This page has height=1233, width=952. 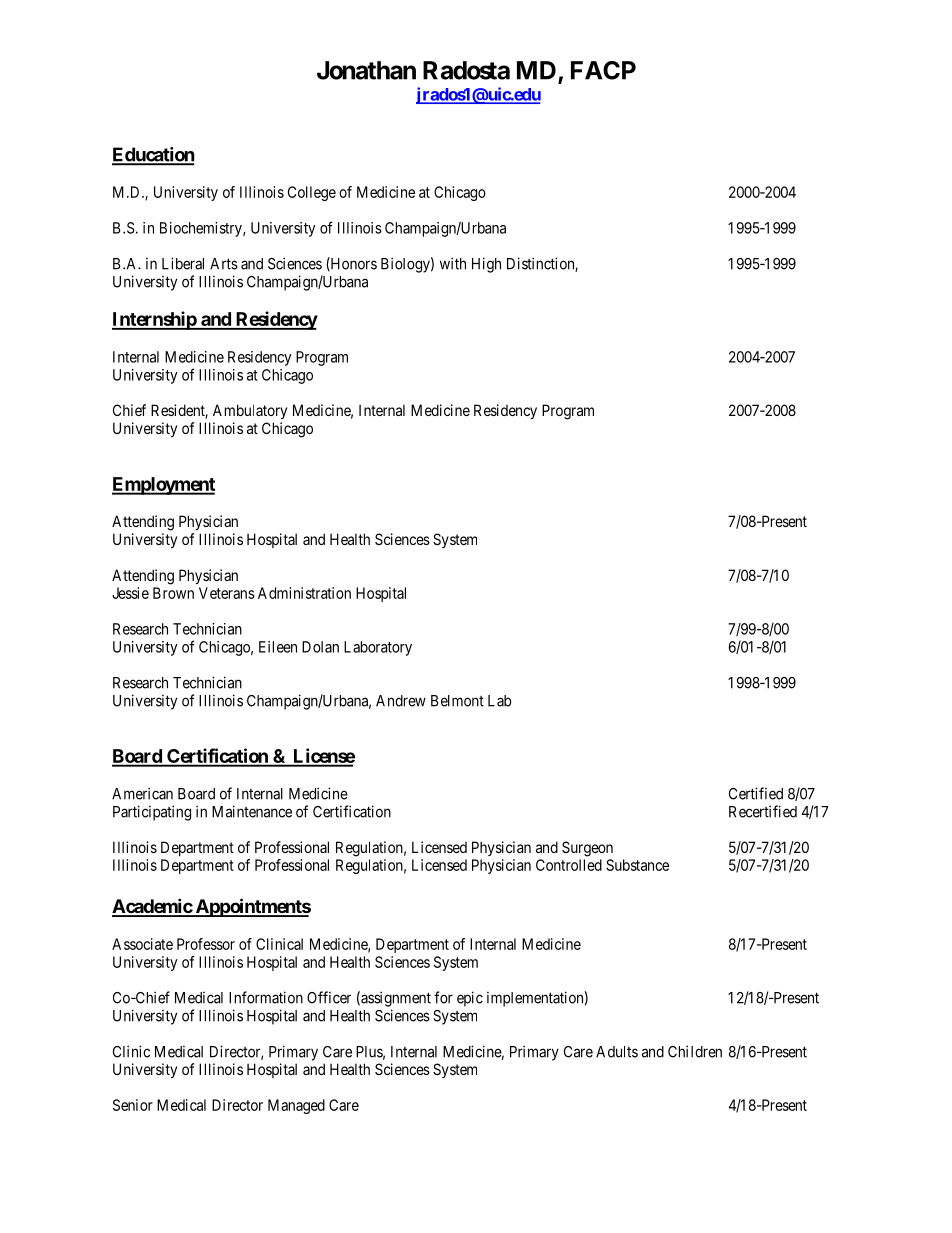 What do you see at coordinates (637, 865) in the page?
I see `Substance` at bounding box center [637, 865].
